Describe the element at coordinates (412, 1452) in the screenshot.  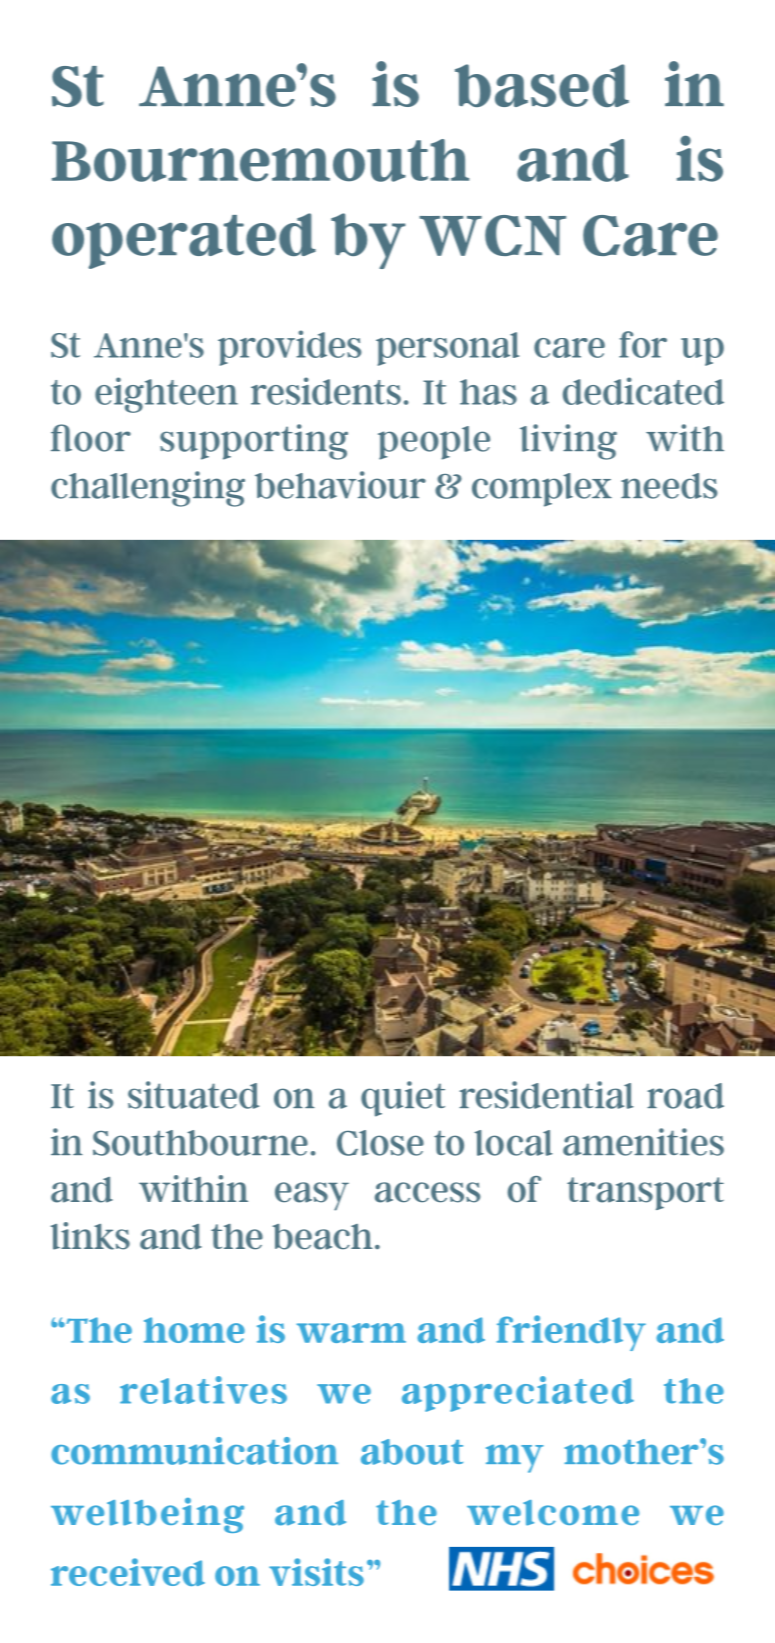
I see `about` at that location.
